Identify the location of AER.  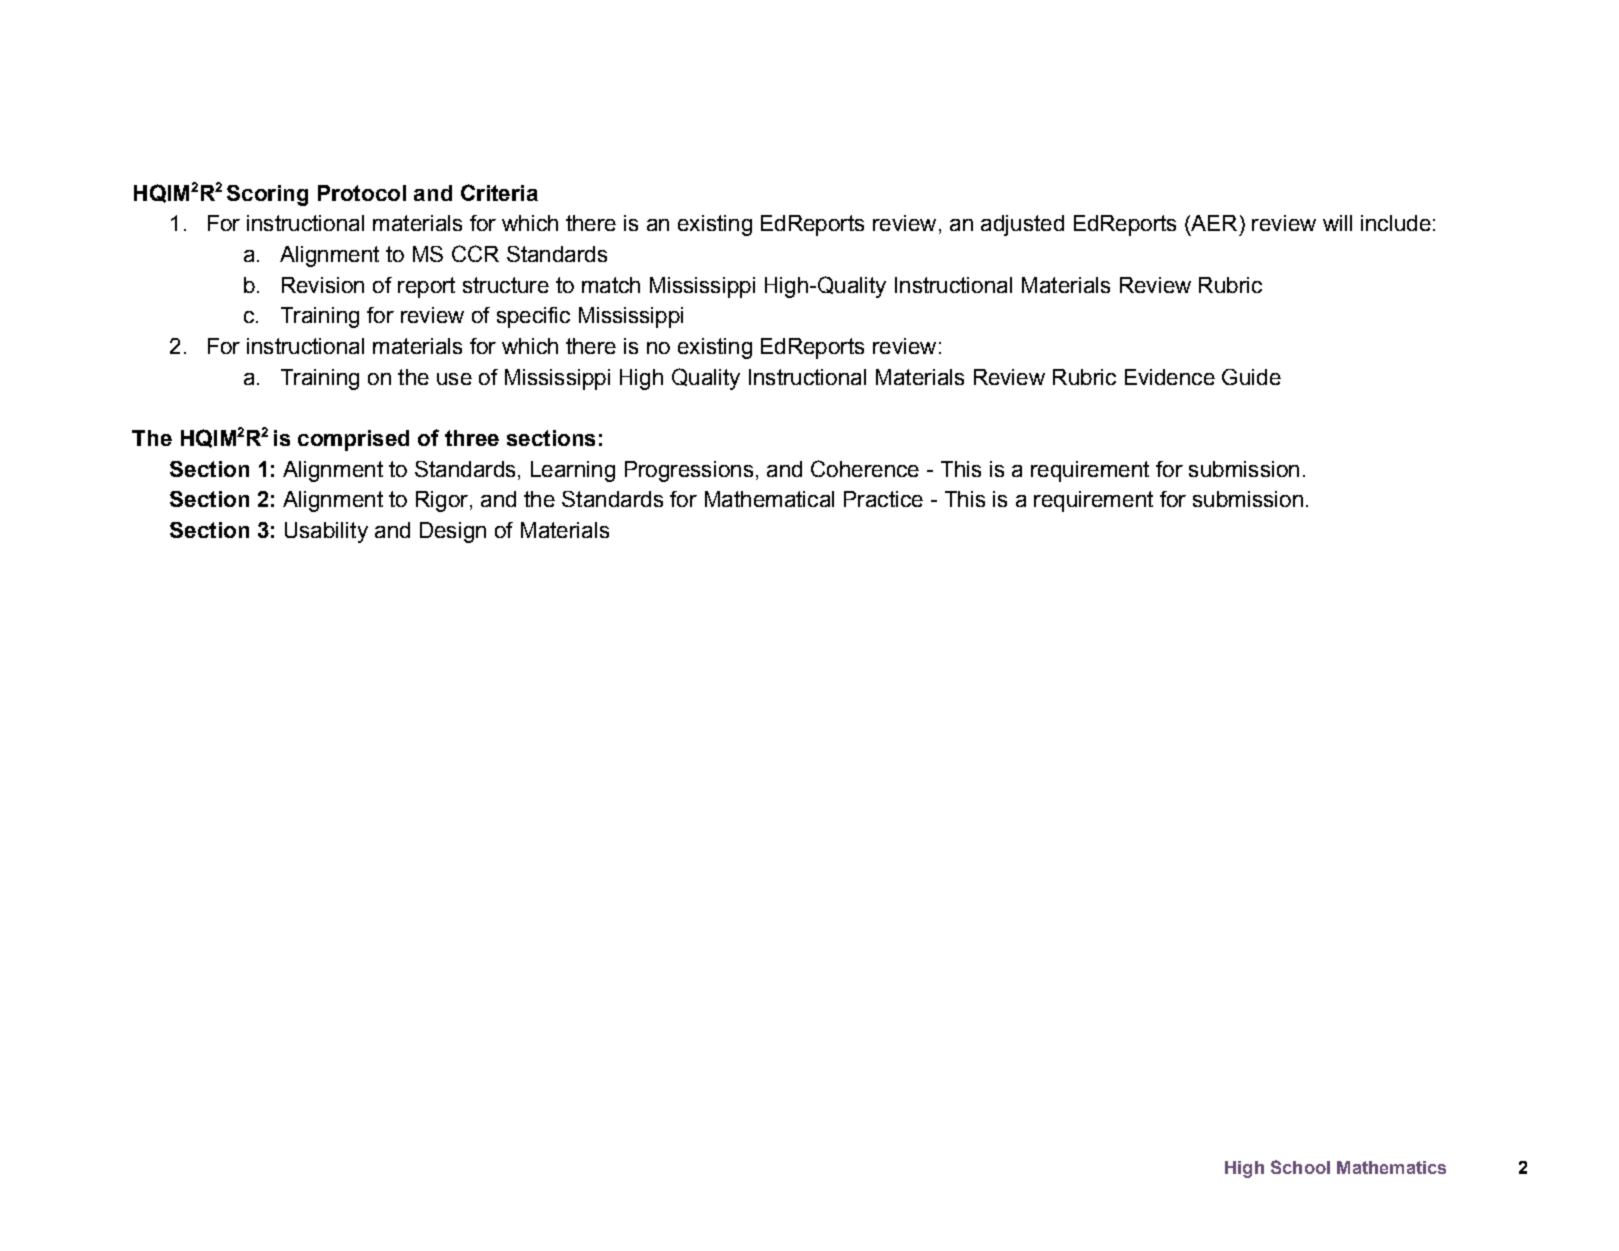
(1213, 224).
